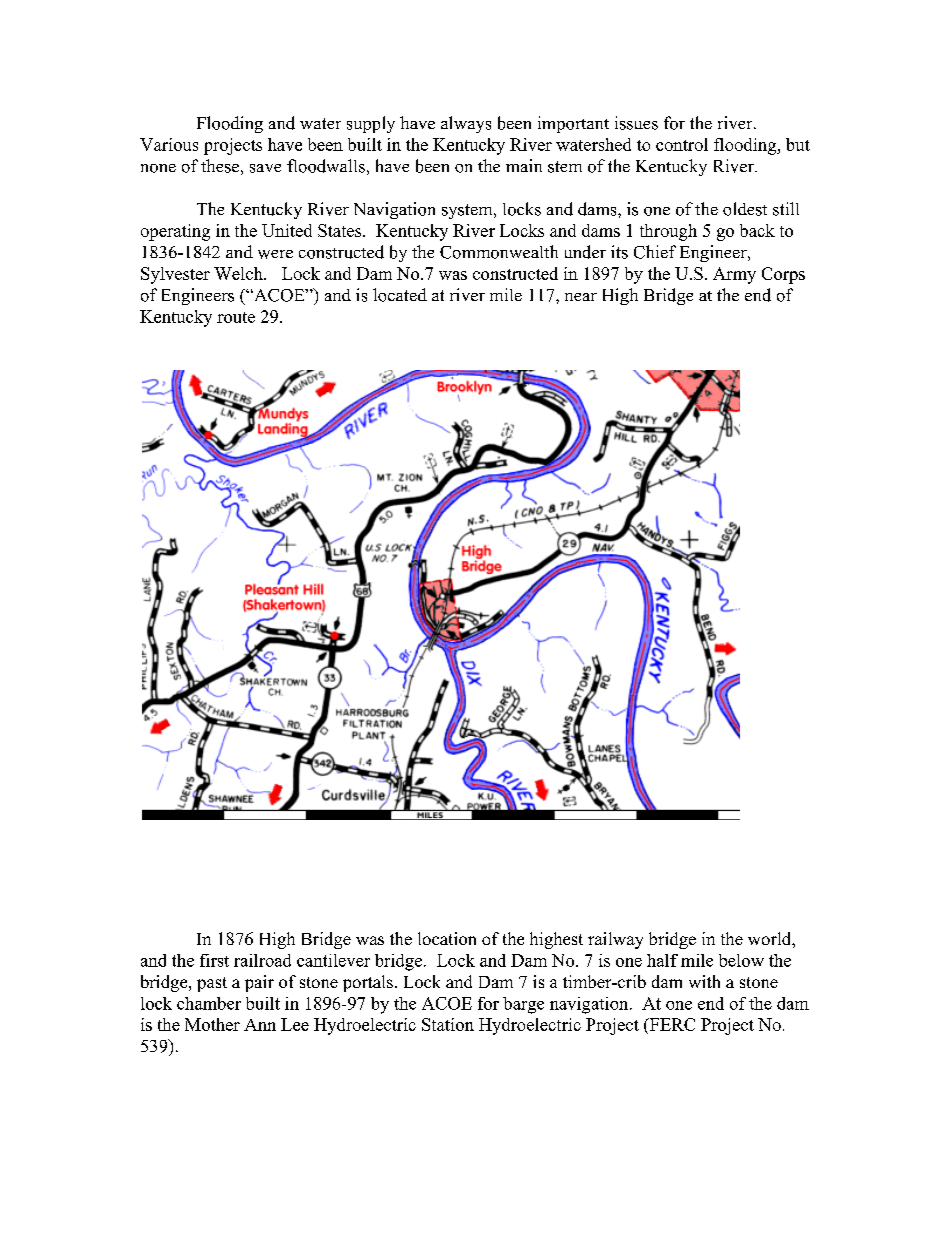 The width and height of the page is (952, 1233). I want to click on always, so click(466, 124).
